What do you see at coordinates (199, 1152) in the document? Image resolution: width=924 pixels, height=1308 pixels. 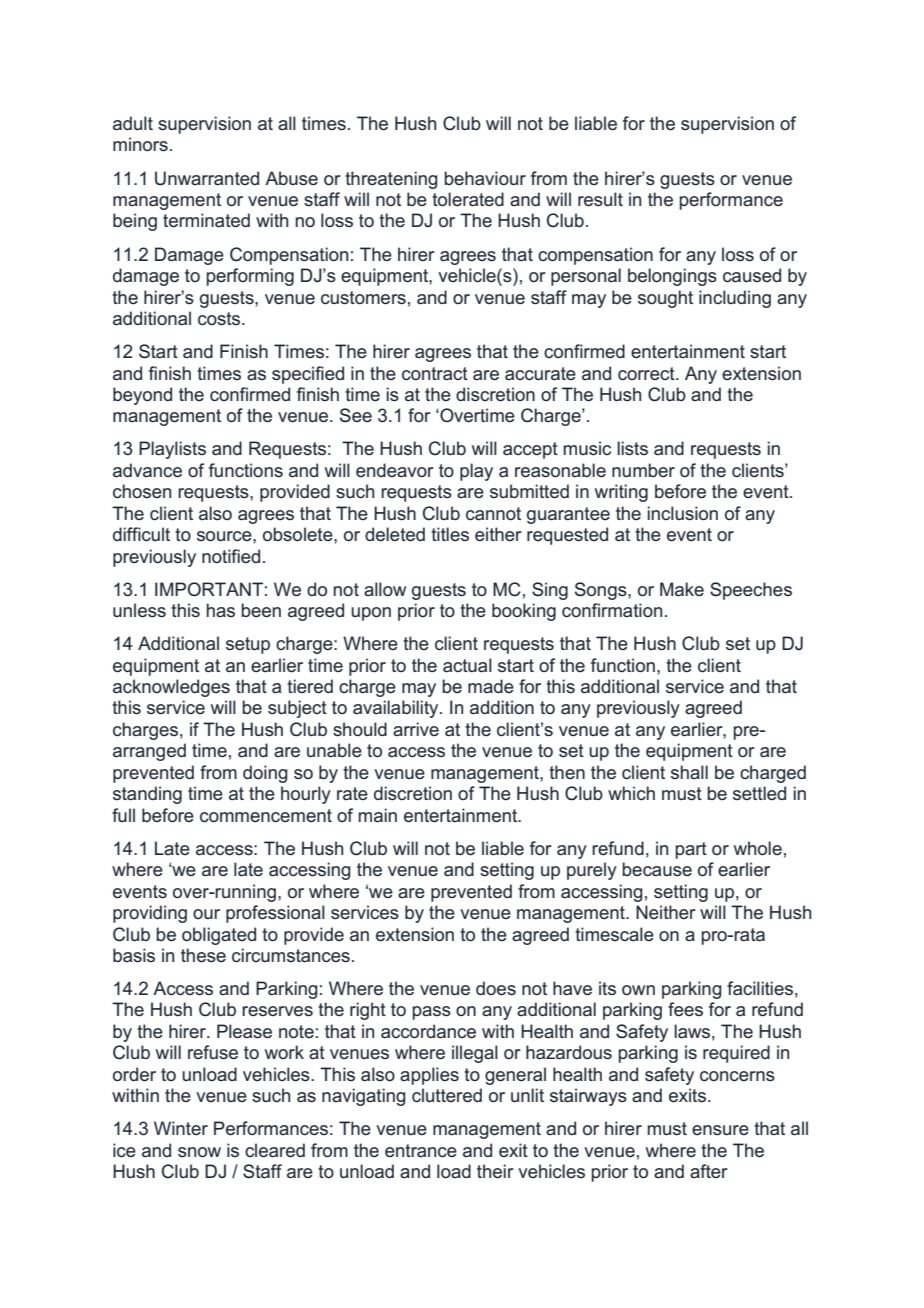 I see `snow` at bounding box center [199, 1152].
